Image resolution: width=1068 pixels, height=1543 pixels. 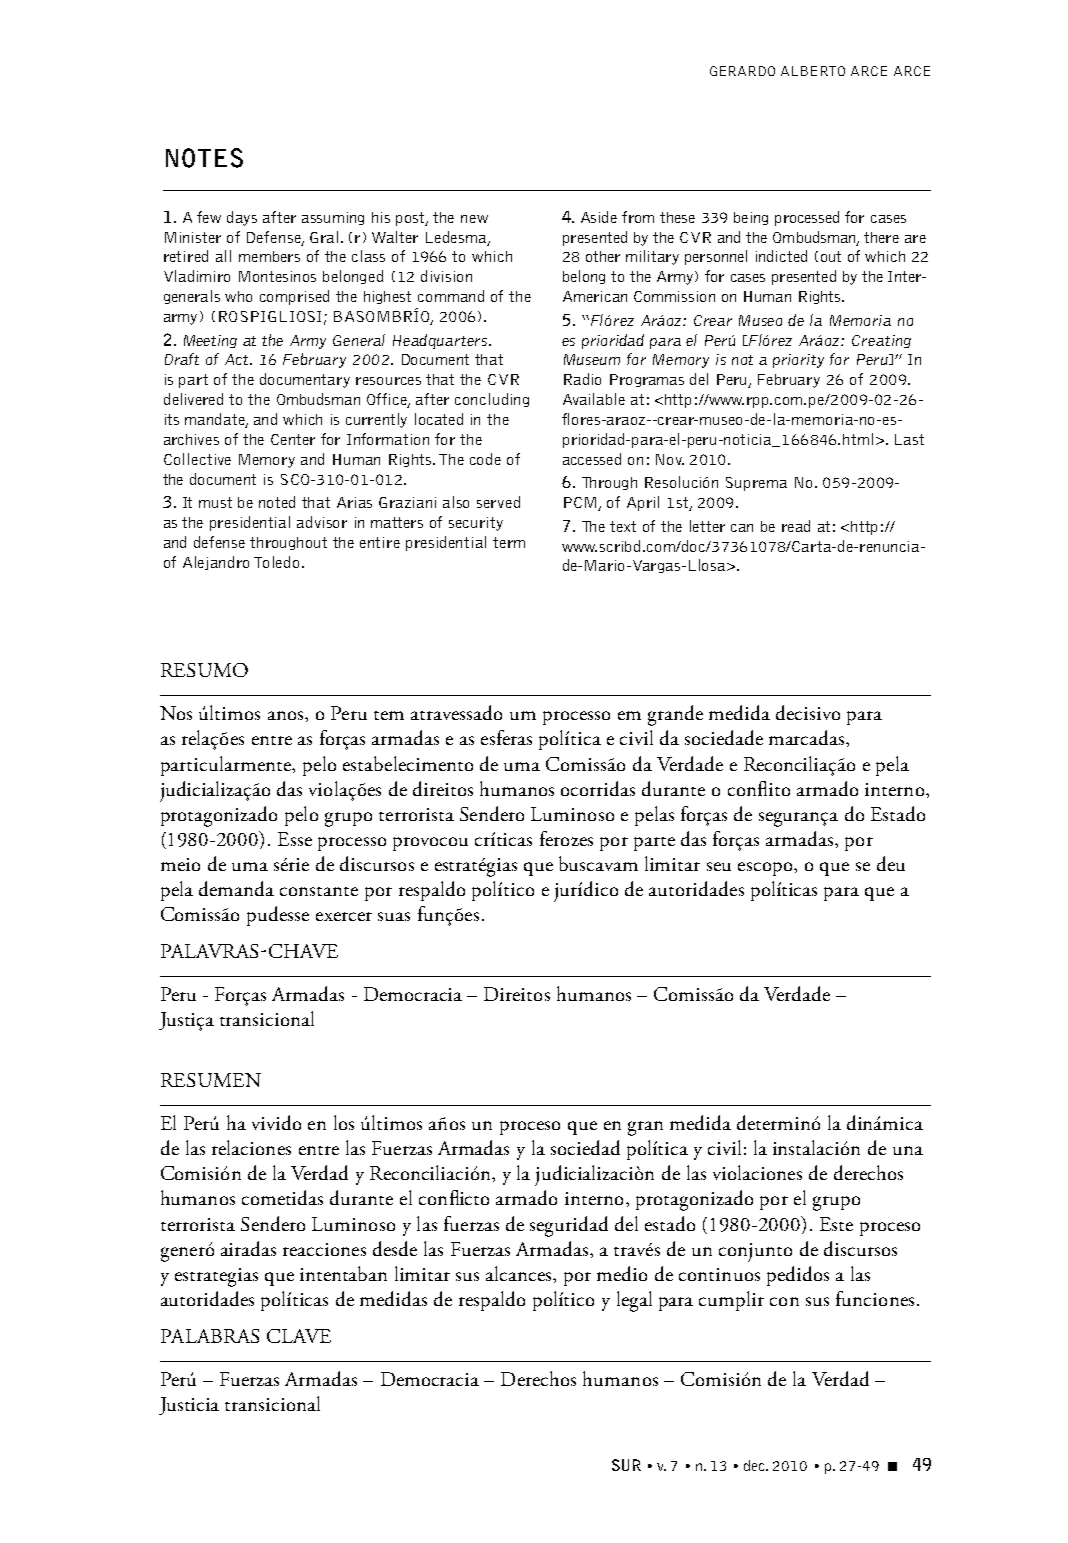 What do you see at coordinates (204, 158) in the document?
I see `NOTES` at bounding box center [204, 158].
